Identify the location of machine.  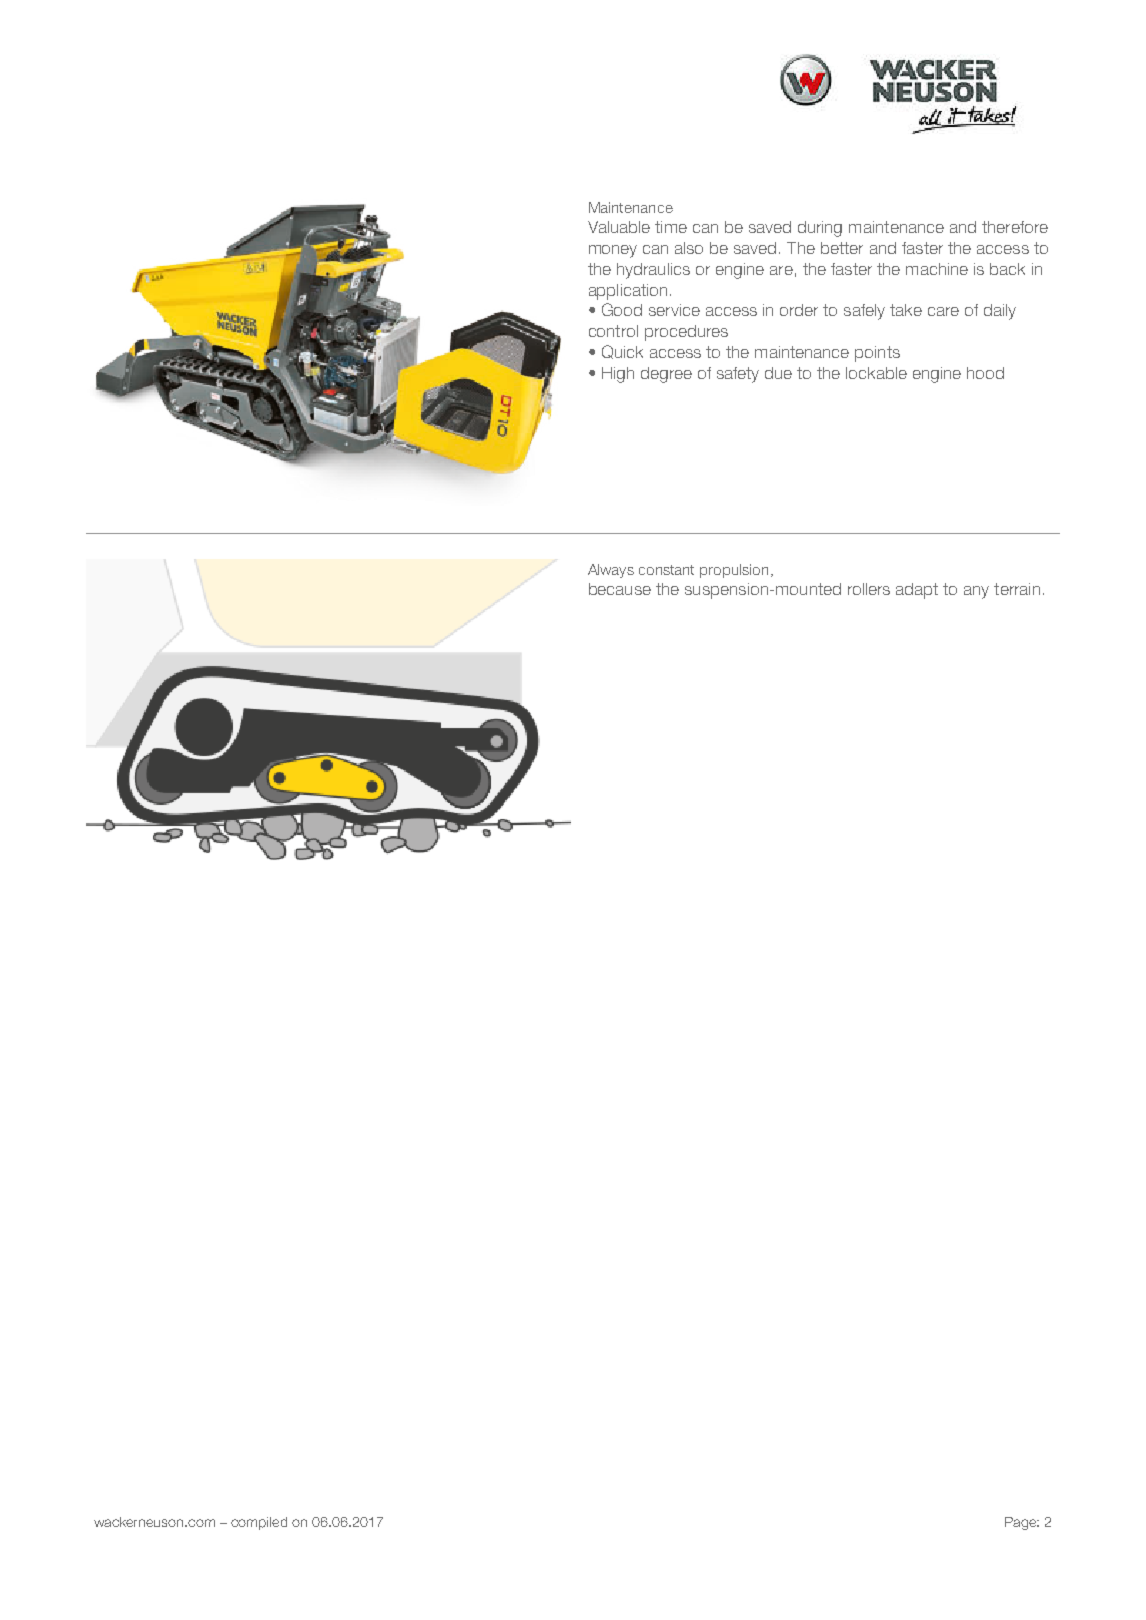
(937, 269).
